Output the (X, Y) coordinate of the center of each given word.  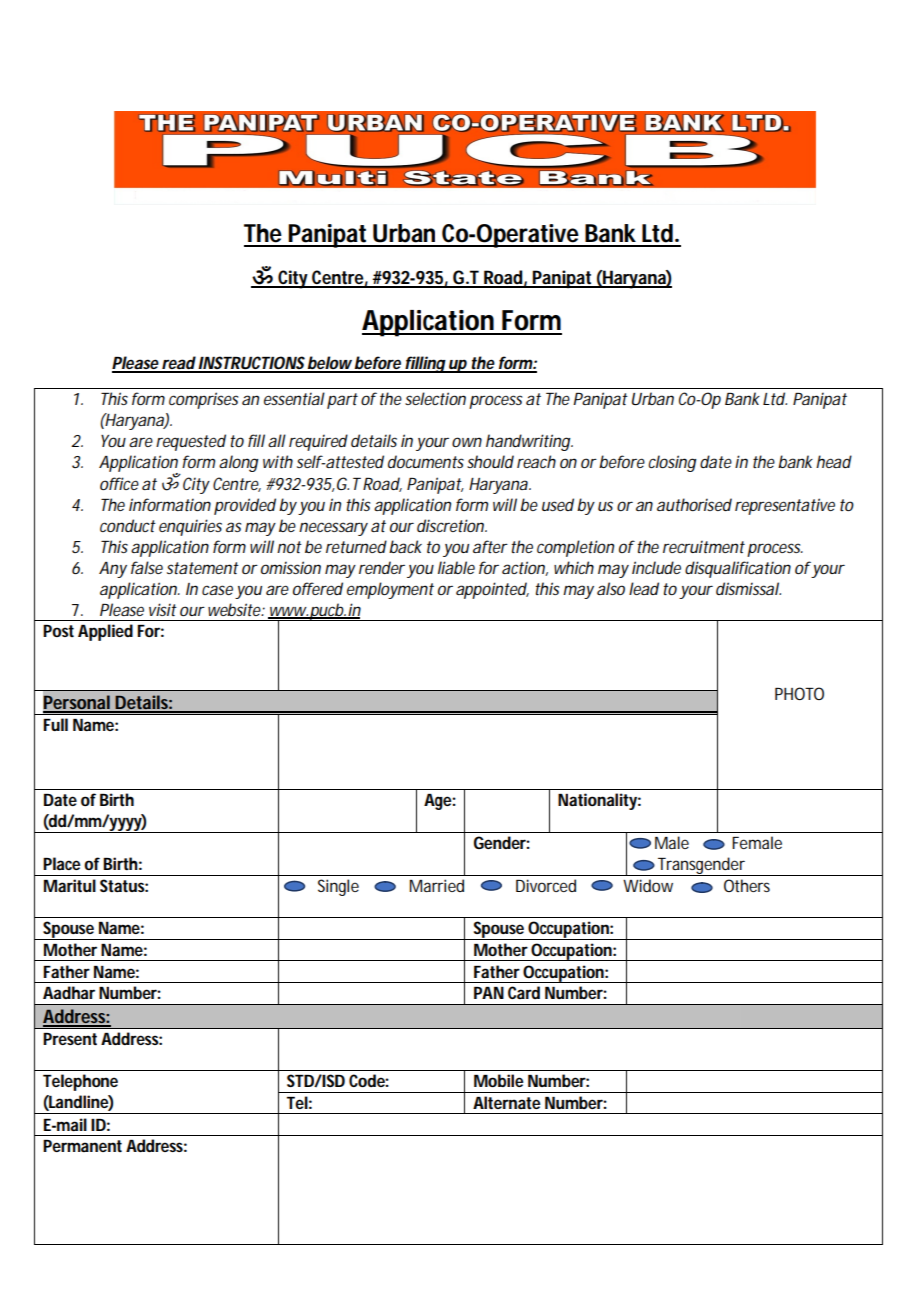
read (179, 364)
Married (437, 885)
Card (524, 992)
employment (390, 590)
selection (435, 398)
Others (747, 885)
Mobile (499, 1080)
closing (672, 463)
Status (124, 885)
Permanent (82, 1146)
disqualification (738, 569)
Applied (105, 632)
